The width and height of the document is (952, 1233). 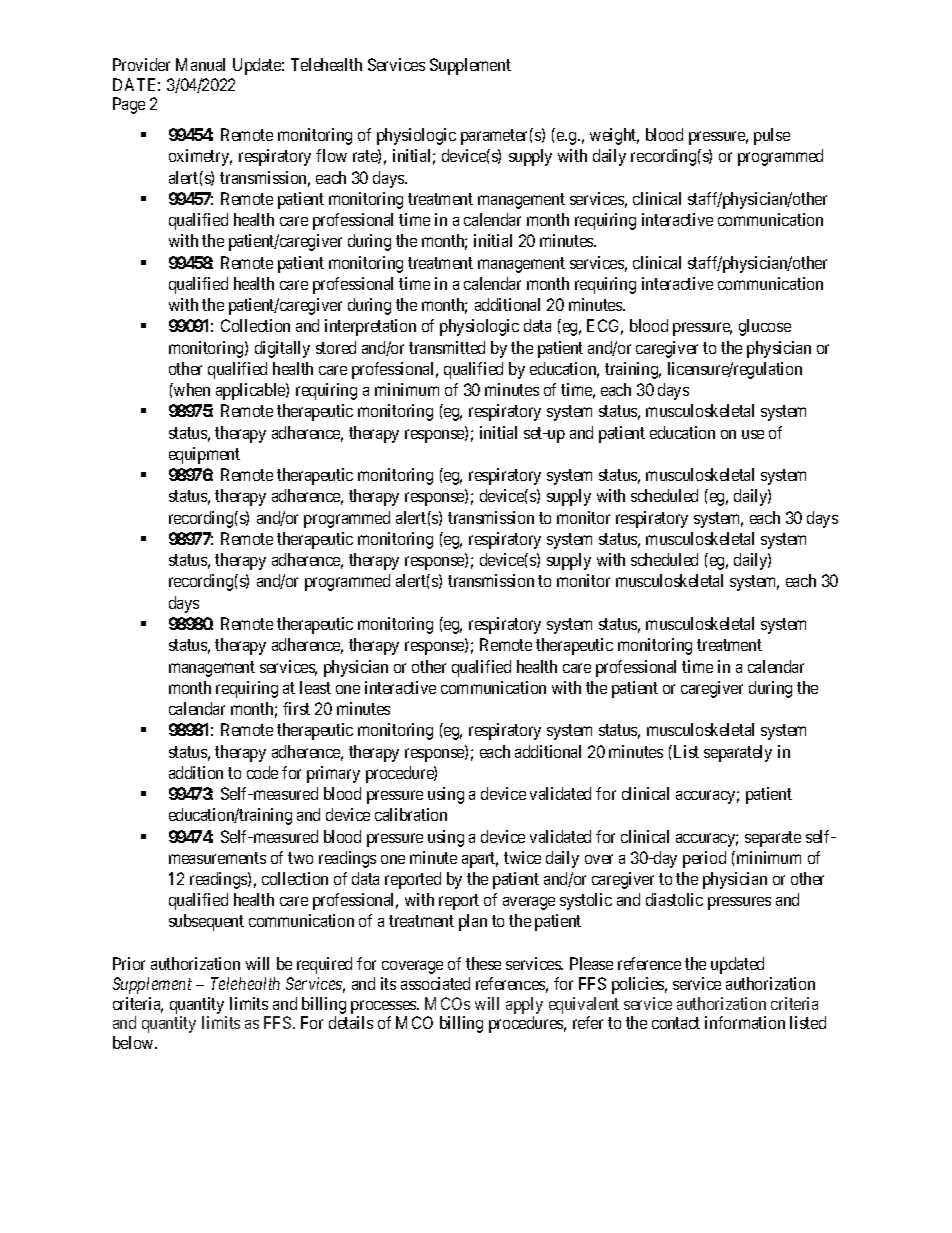 I want to click on when, so click(x=191, y=389).
